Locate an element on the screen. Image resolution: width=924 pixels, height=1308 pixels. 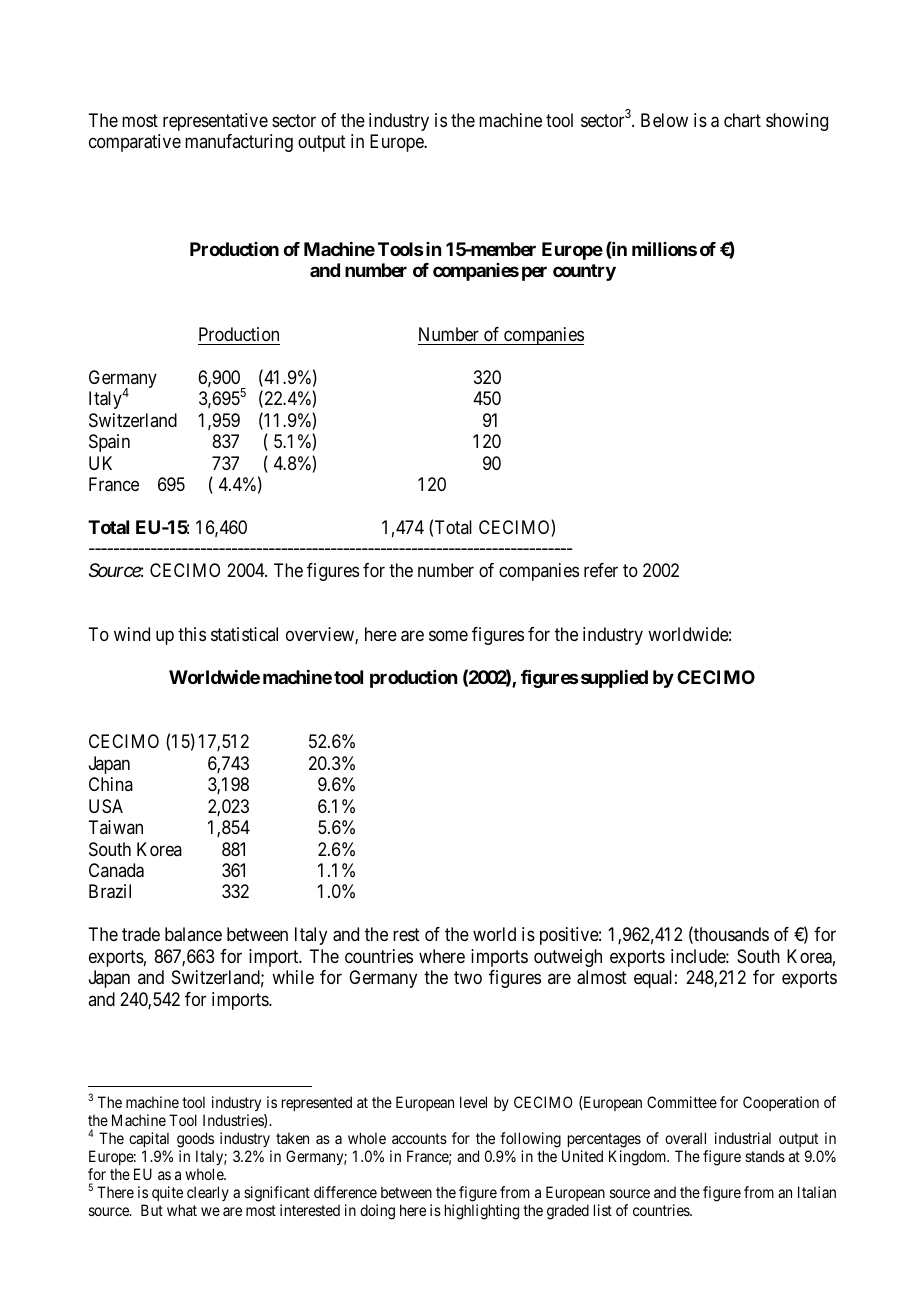
refer is located at coordinates (601, 570).
